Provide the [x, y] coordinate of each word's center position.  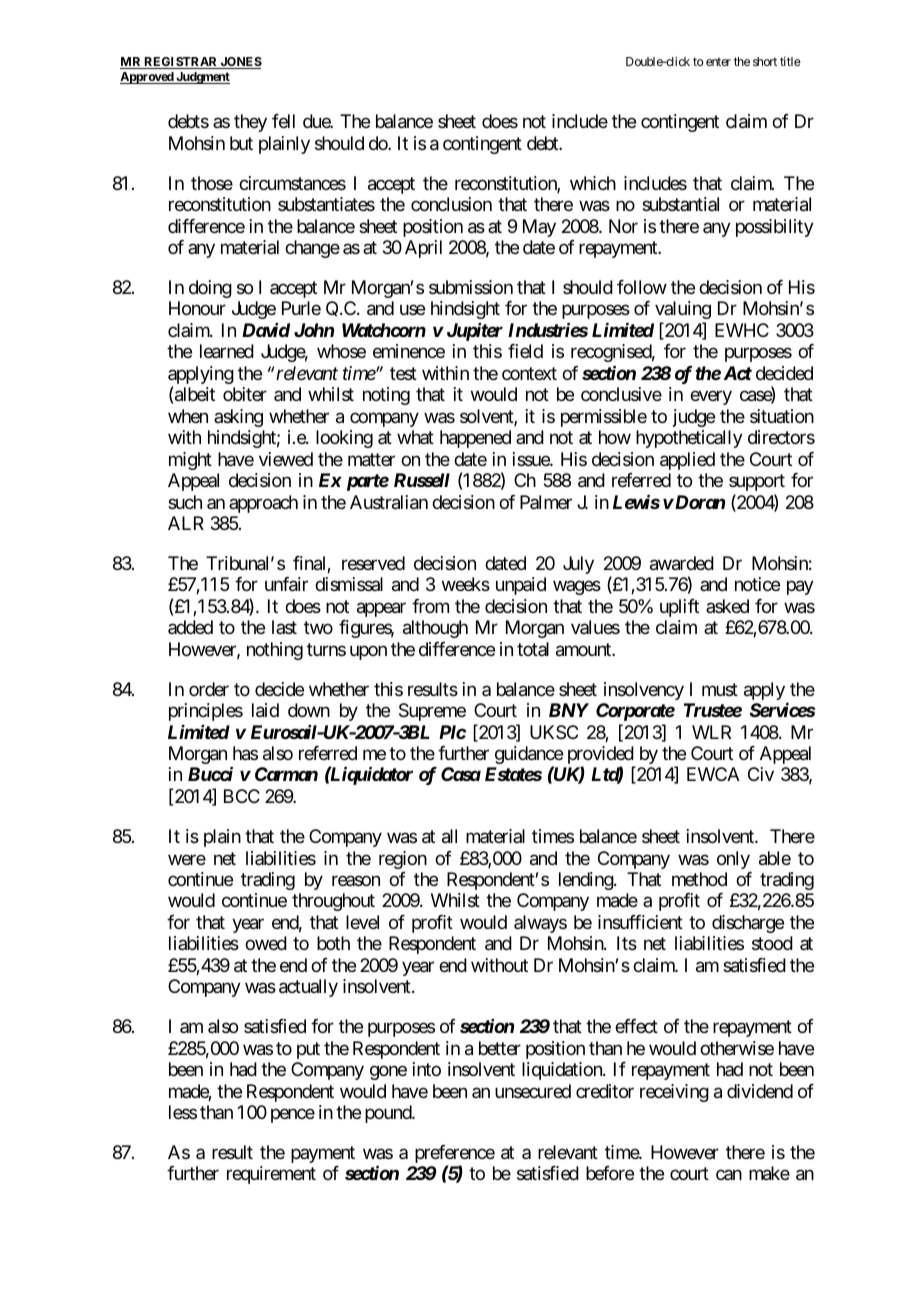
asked [727, 606]
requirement [271, 1175]
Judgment [202, 78]
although [435, 629]
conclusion [451, 204]
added [190, 627]
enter [718, 62]
